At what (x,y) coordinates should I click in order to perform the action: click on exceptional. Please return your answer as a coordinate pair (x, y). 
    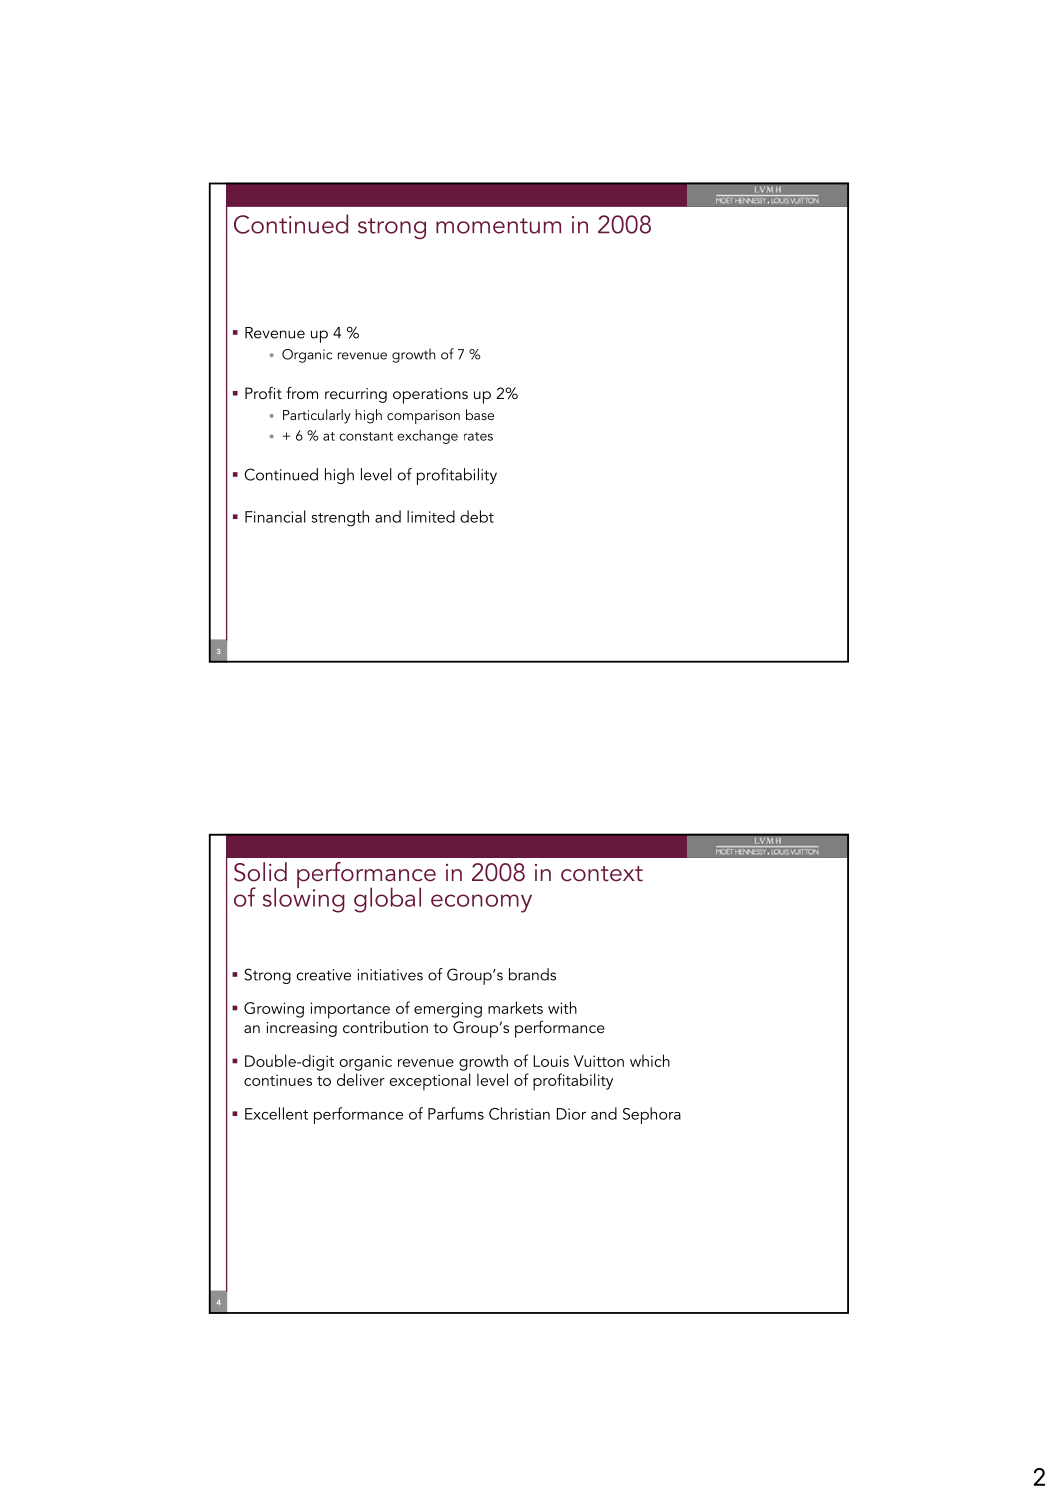
    Looking at the image, I should click on (430, 1082).
